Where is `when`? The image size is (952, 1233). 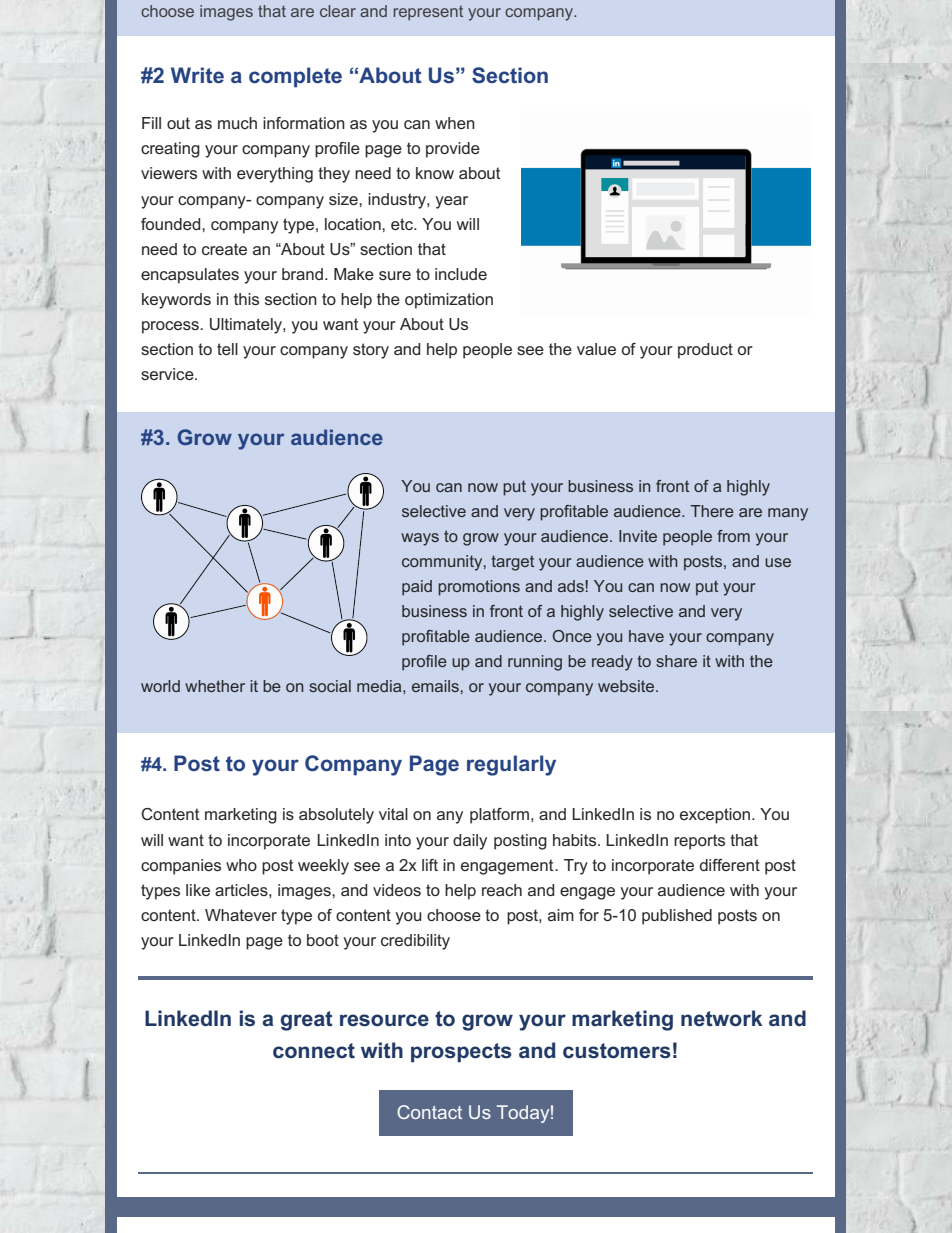
when is located at coordinates (455, 123).
